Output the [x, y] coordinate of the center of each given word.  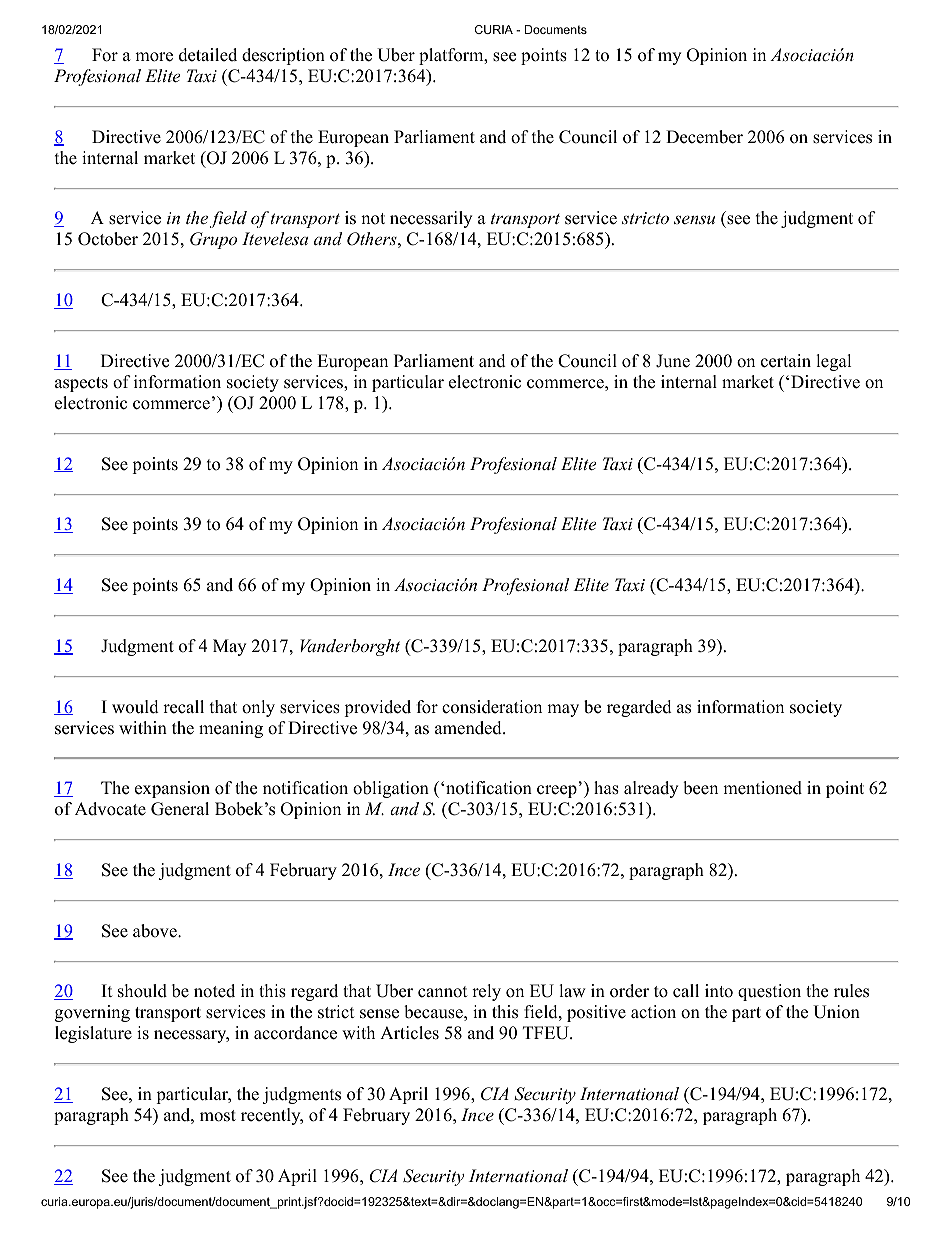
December [704, 137]
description [283, 56]
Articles [409, 1033]
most [218, 1116]
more [154, 57]
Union [836, 1012]
